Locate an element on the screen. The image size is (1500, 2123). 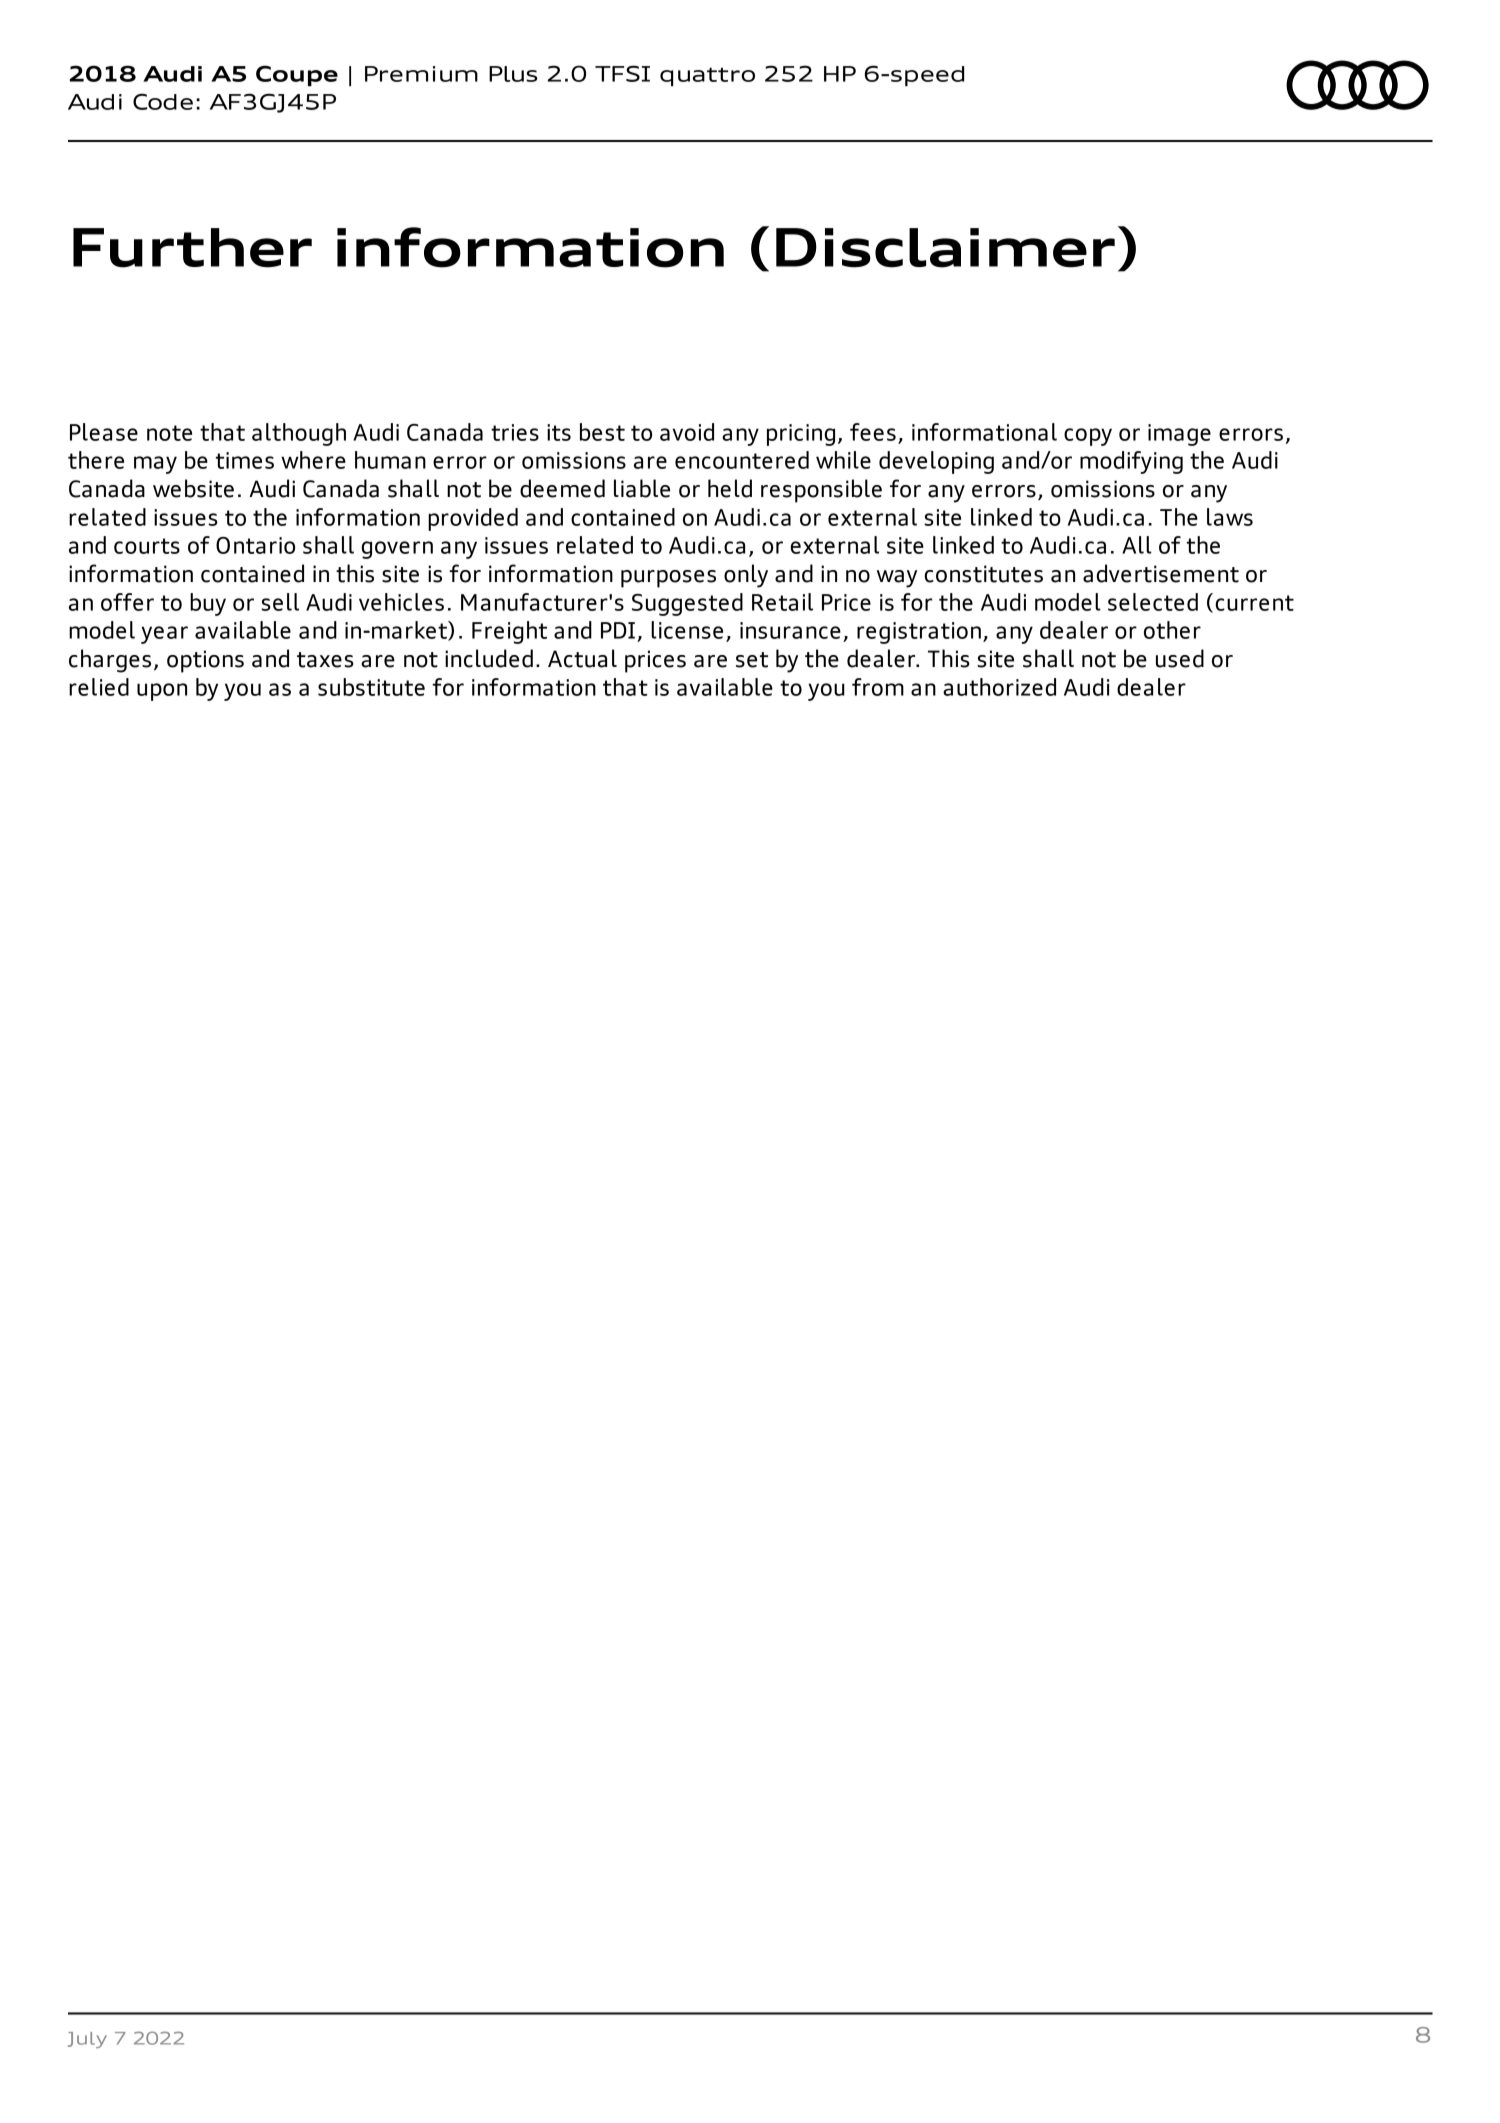
Actual is located at coordinates (582, 658).
